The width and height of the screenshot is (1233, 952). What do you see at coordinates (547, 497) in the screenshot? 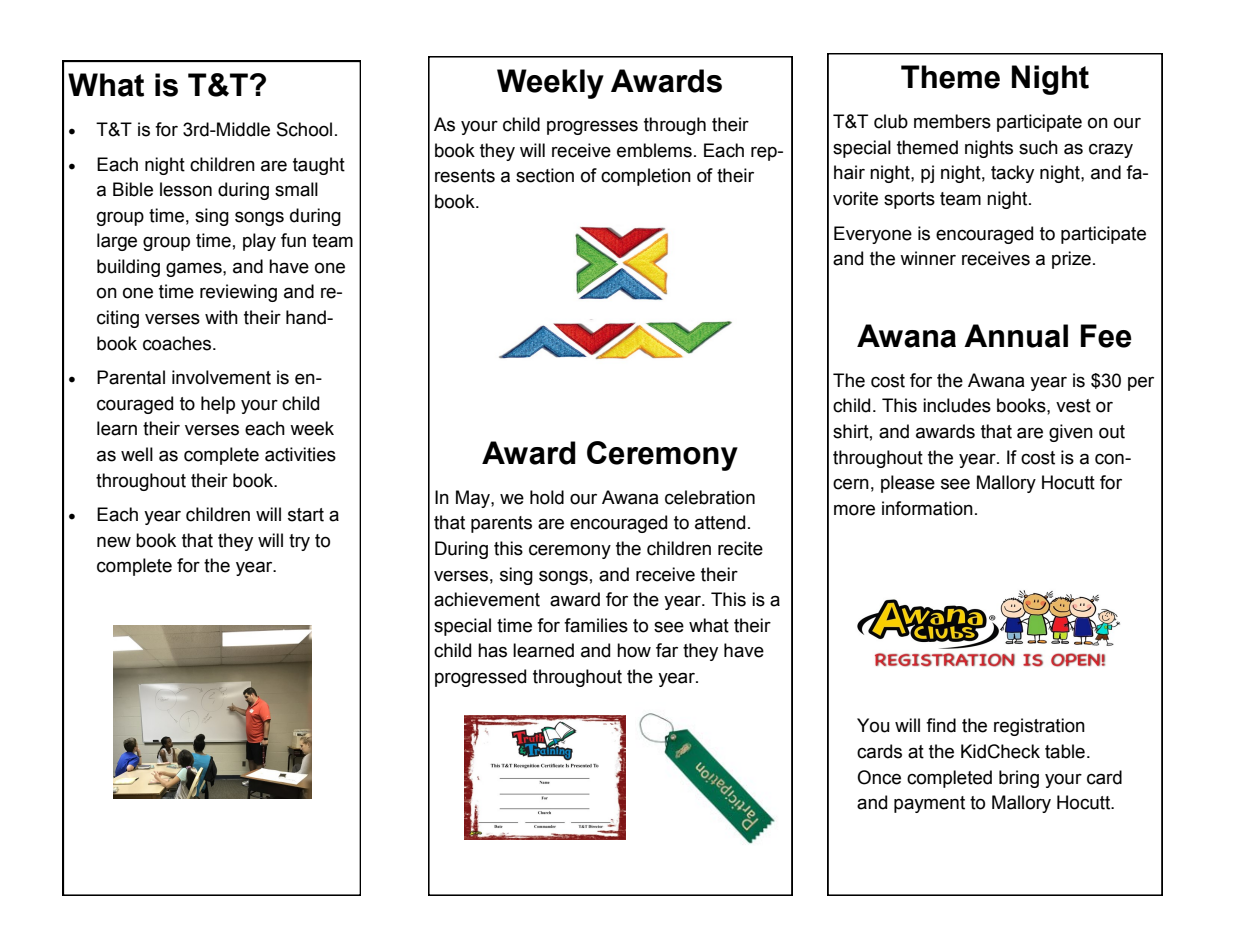
I see `hold` at bounding box center [547, 497].
